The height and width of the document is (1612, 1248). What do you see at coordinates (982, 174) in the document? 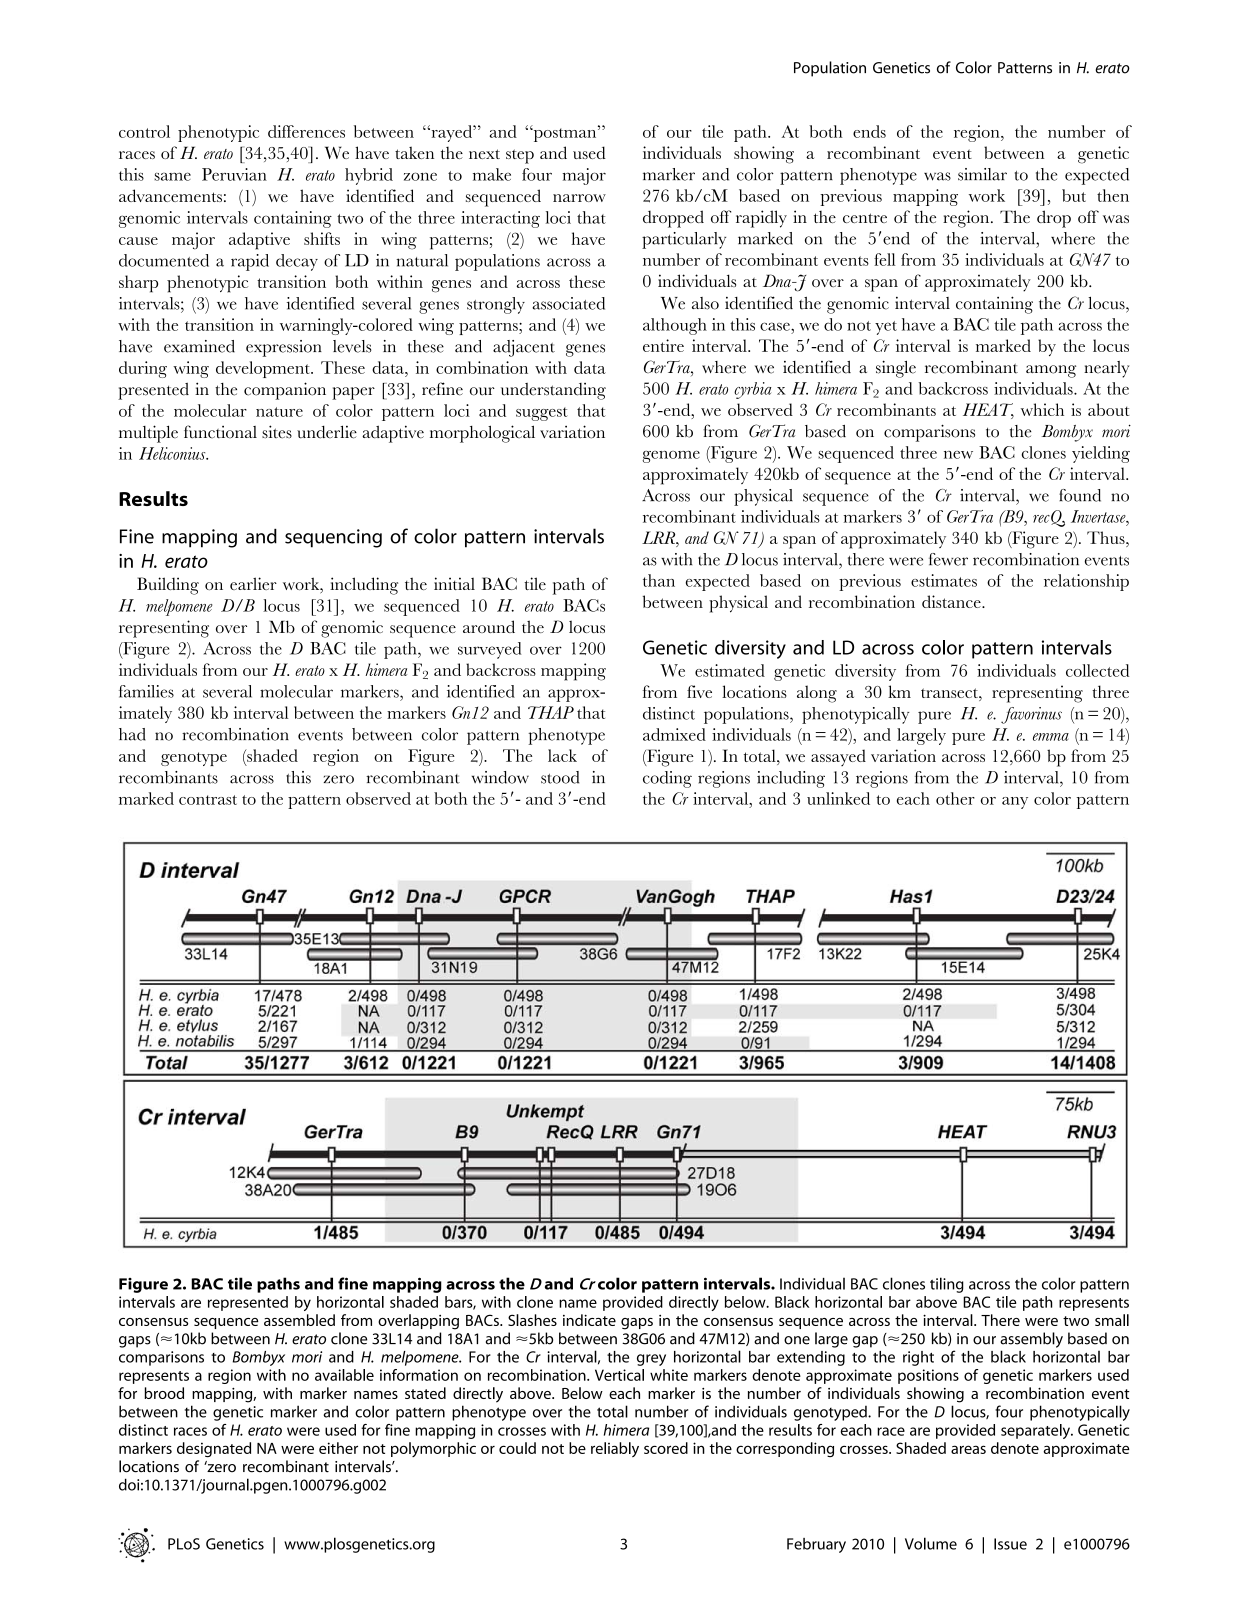
I see `similar` at bounding box center [982, 174].
